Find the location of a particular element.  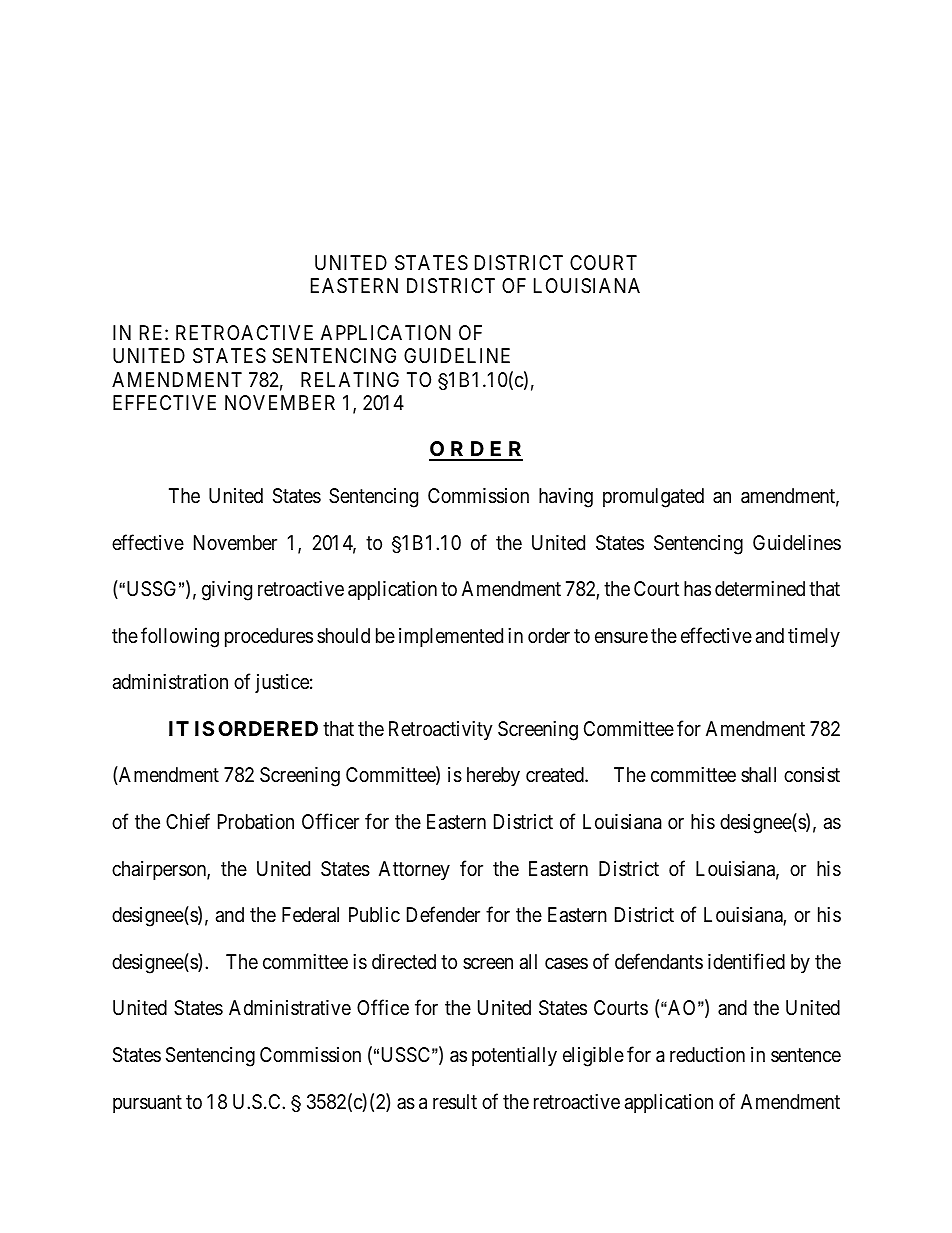

Defender is located at coordinates (443, 914).
